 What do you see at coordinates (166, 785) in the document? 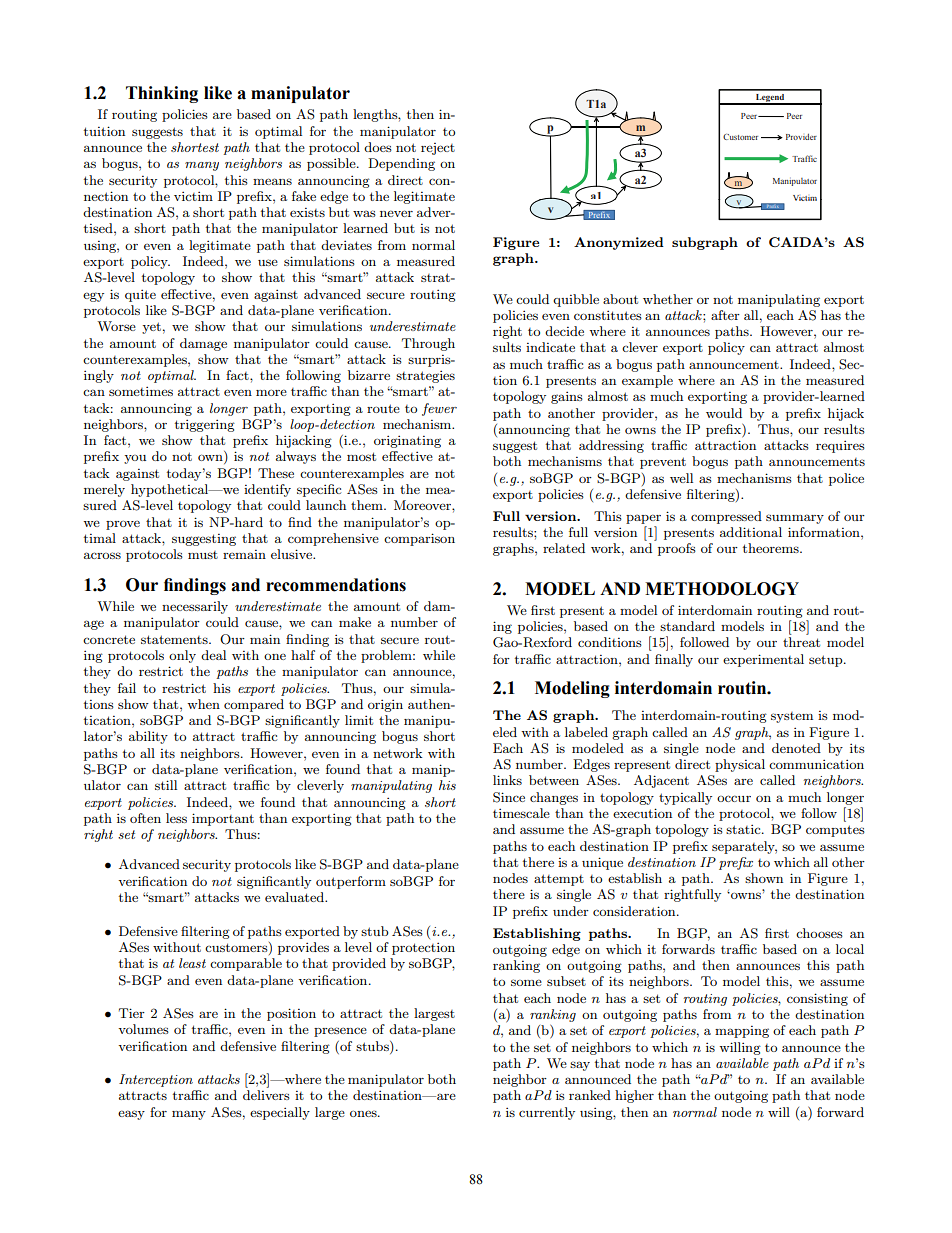
I see `still` at bounding box center [166, 785].
